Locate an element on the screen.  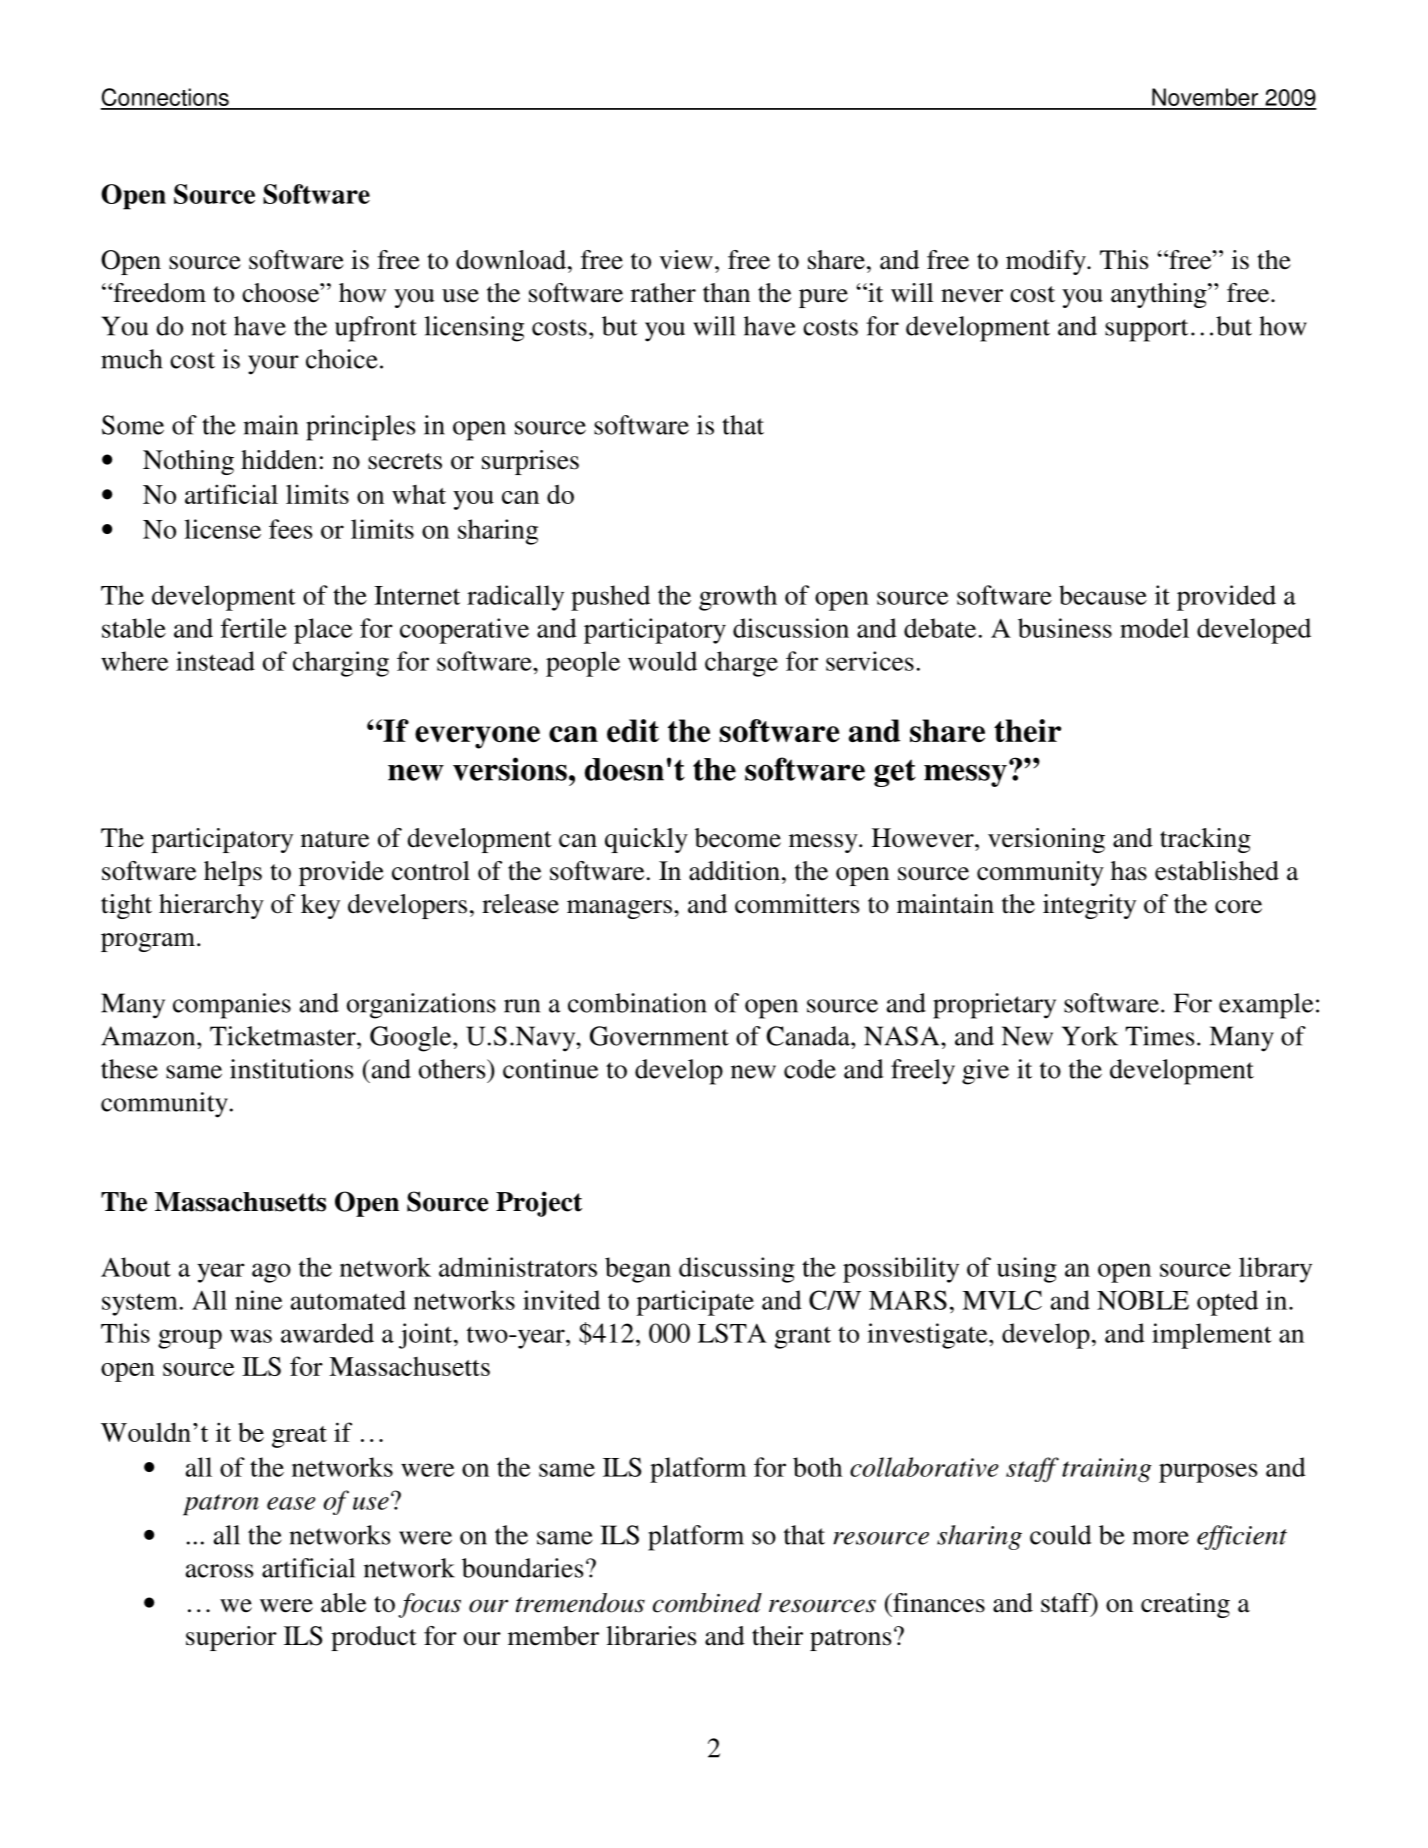
model is located at coordinates (1154, 628).
